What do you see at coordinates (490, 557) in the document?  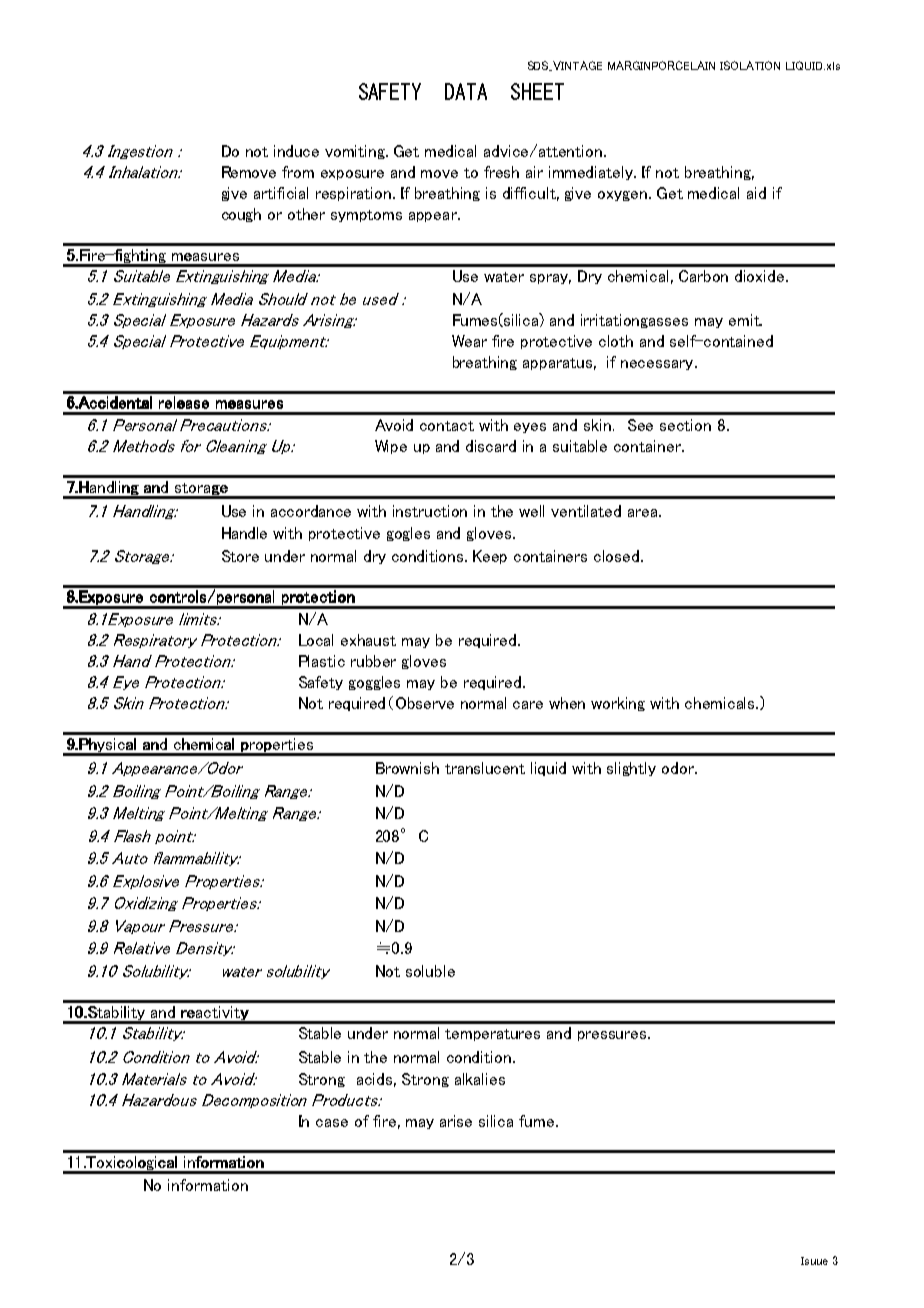 I see `Keep` at bounding box center [490, 557].
